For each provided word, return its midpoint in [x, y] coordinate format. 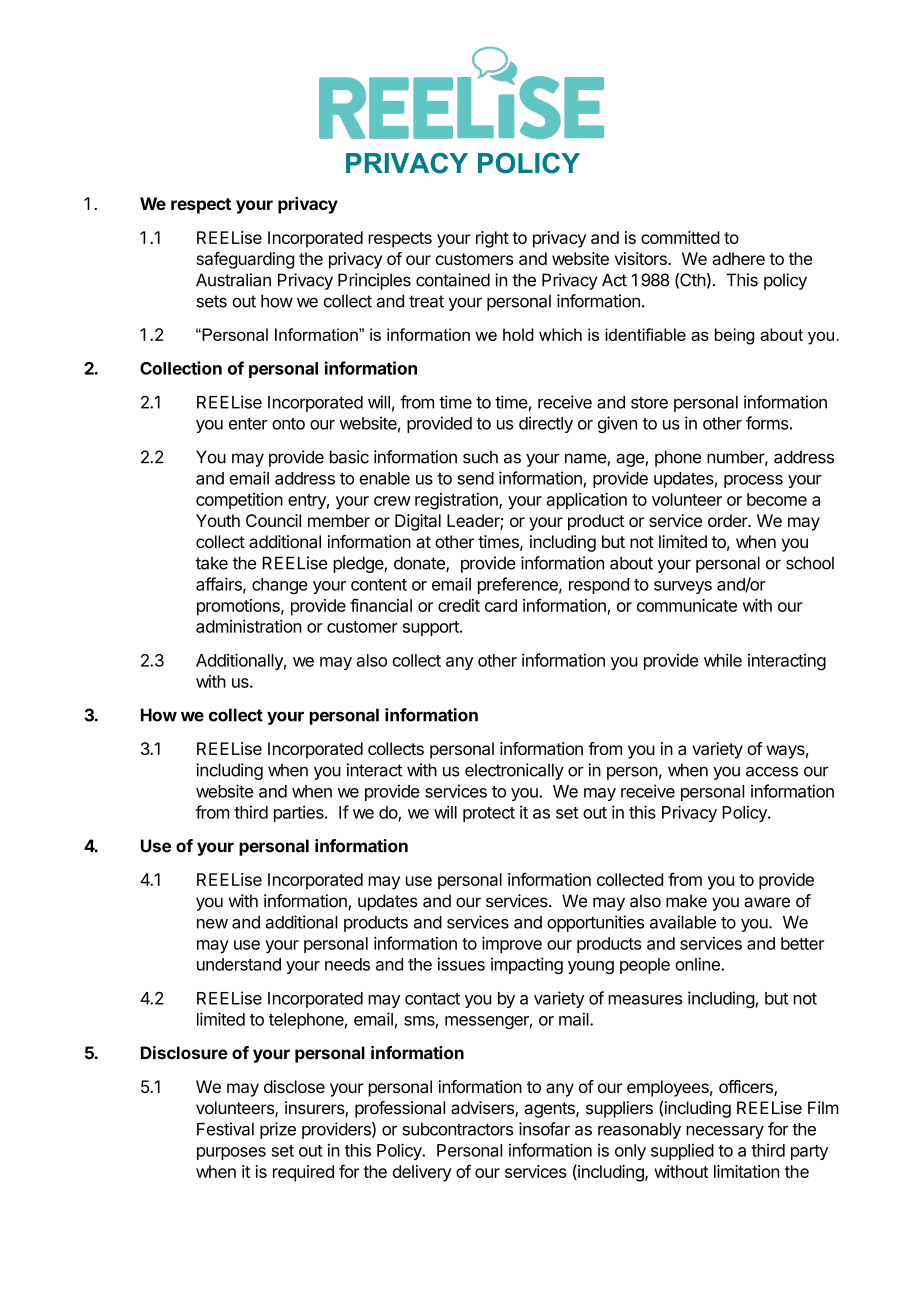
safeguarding [245, 260]
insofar [544, 1129]
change [280, 586]
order [728, 520]
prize [278, 1130]
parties [300, 813]
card [501, 605]
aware [767, 902]
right [492, 239]
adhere [738, 258]
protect [489, 814]
